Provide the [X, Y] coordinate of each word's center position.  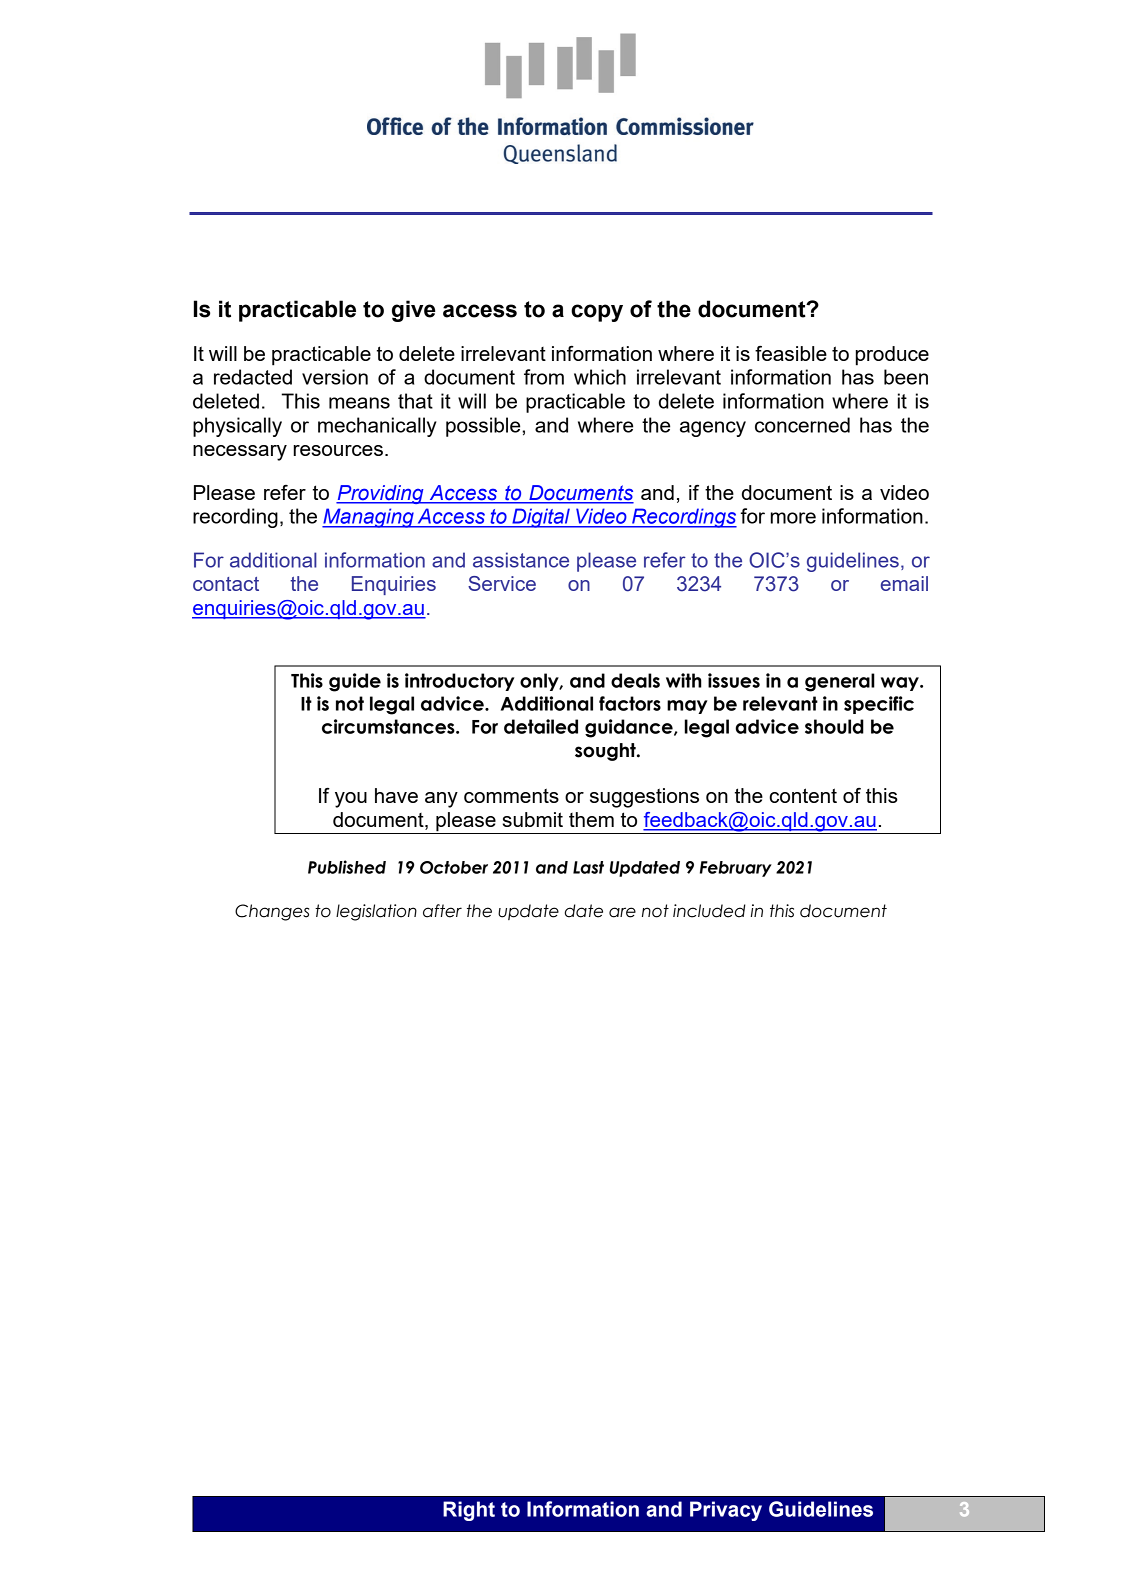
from [544, 377]
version [335, 377]
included [709, 911]
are [622, 912]
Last [588, 867]
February [736, 869]
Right [469, 1511]
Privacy [726, 1511]
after [442, 911]
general [840, 682]
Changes [272, 912]
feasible [791, 353]
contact [226, 584]
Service [502, 583]
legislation [376, 912]
